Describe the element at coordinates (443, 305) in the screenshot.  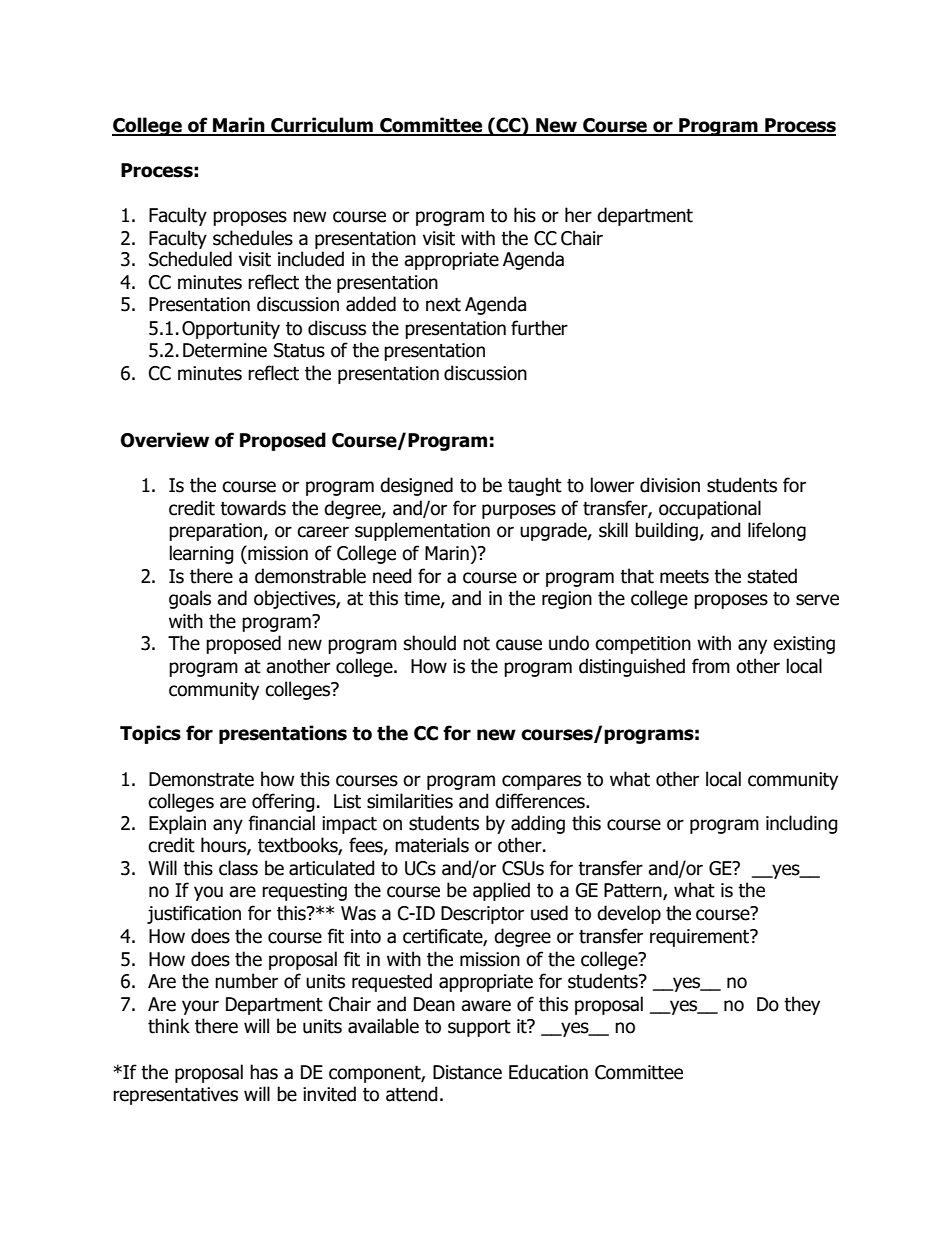
I see `next` at that location.
